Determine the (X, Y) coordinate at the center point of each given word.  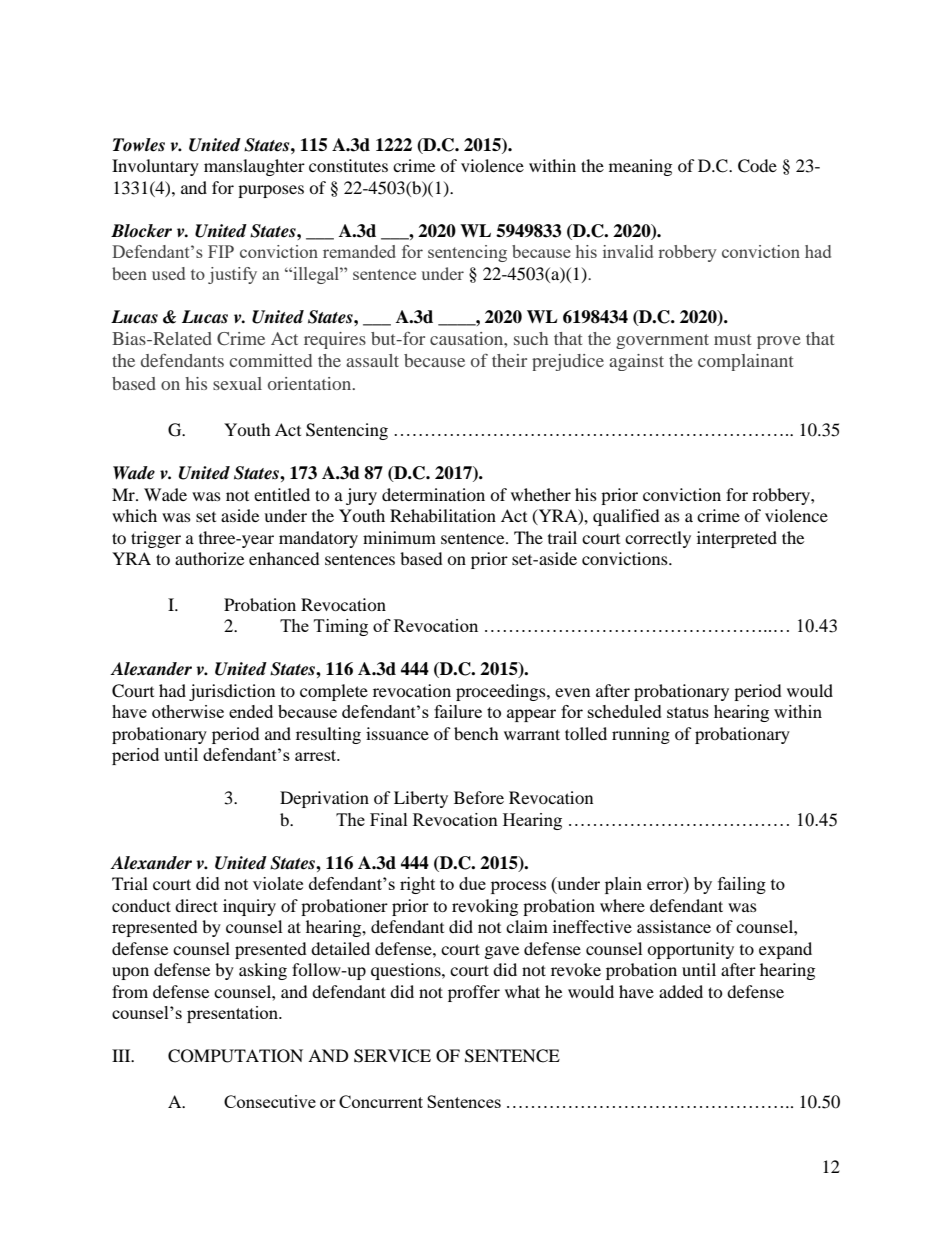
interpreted (737, 539)
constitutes (348, 165)
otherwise (188, 711)
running (641, 735)
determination (433, 494)
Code (757, 166)
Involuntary (155, 167)
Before (479, 797)
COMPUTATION (235, 1056)
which (134, 515)
